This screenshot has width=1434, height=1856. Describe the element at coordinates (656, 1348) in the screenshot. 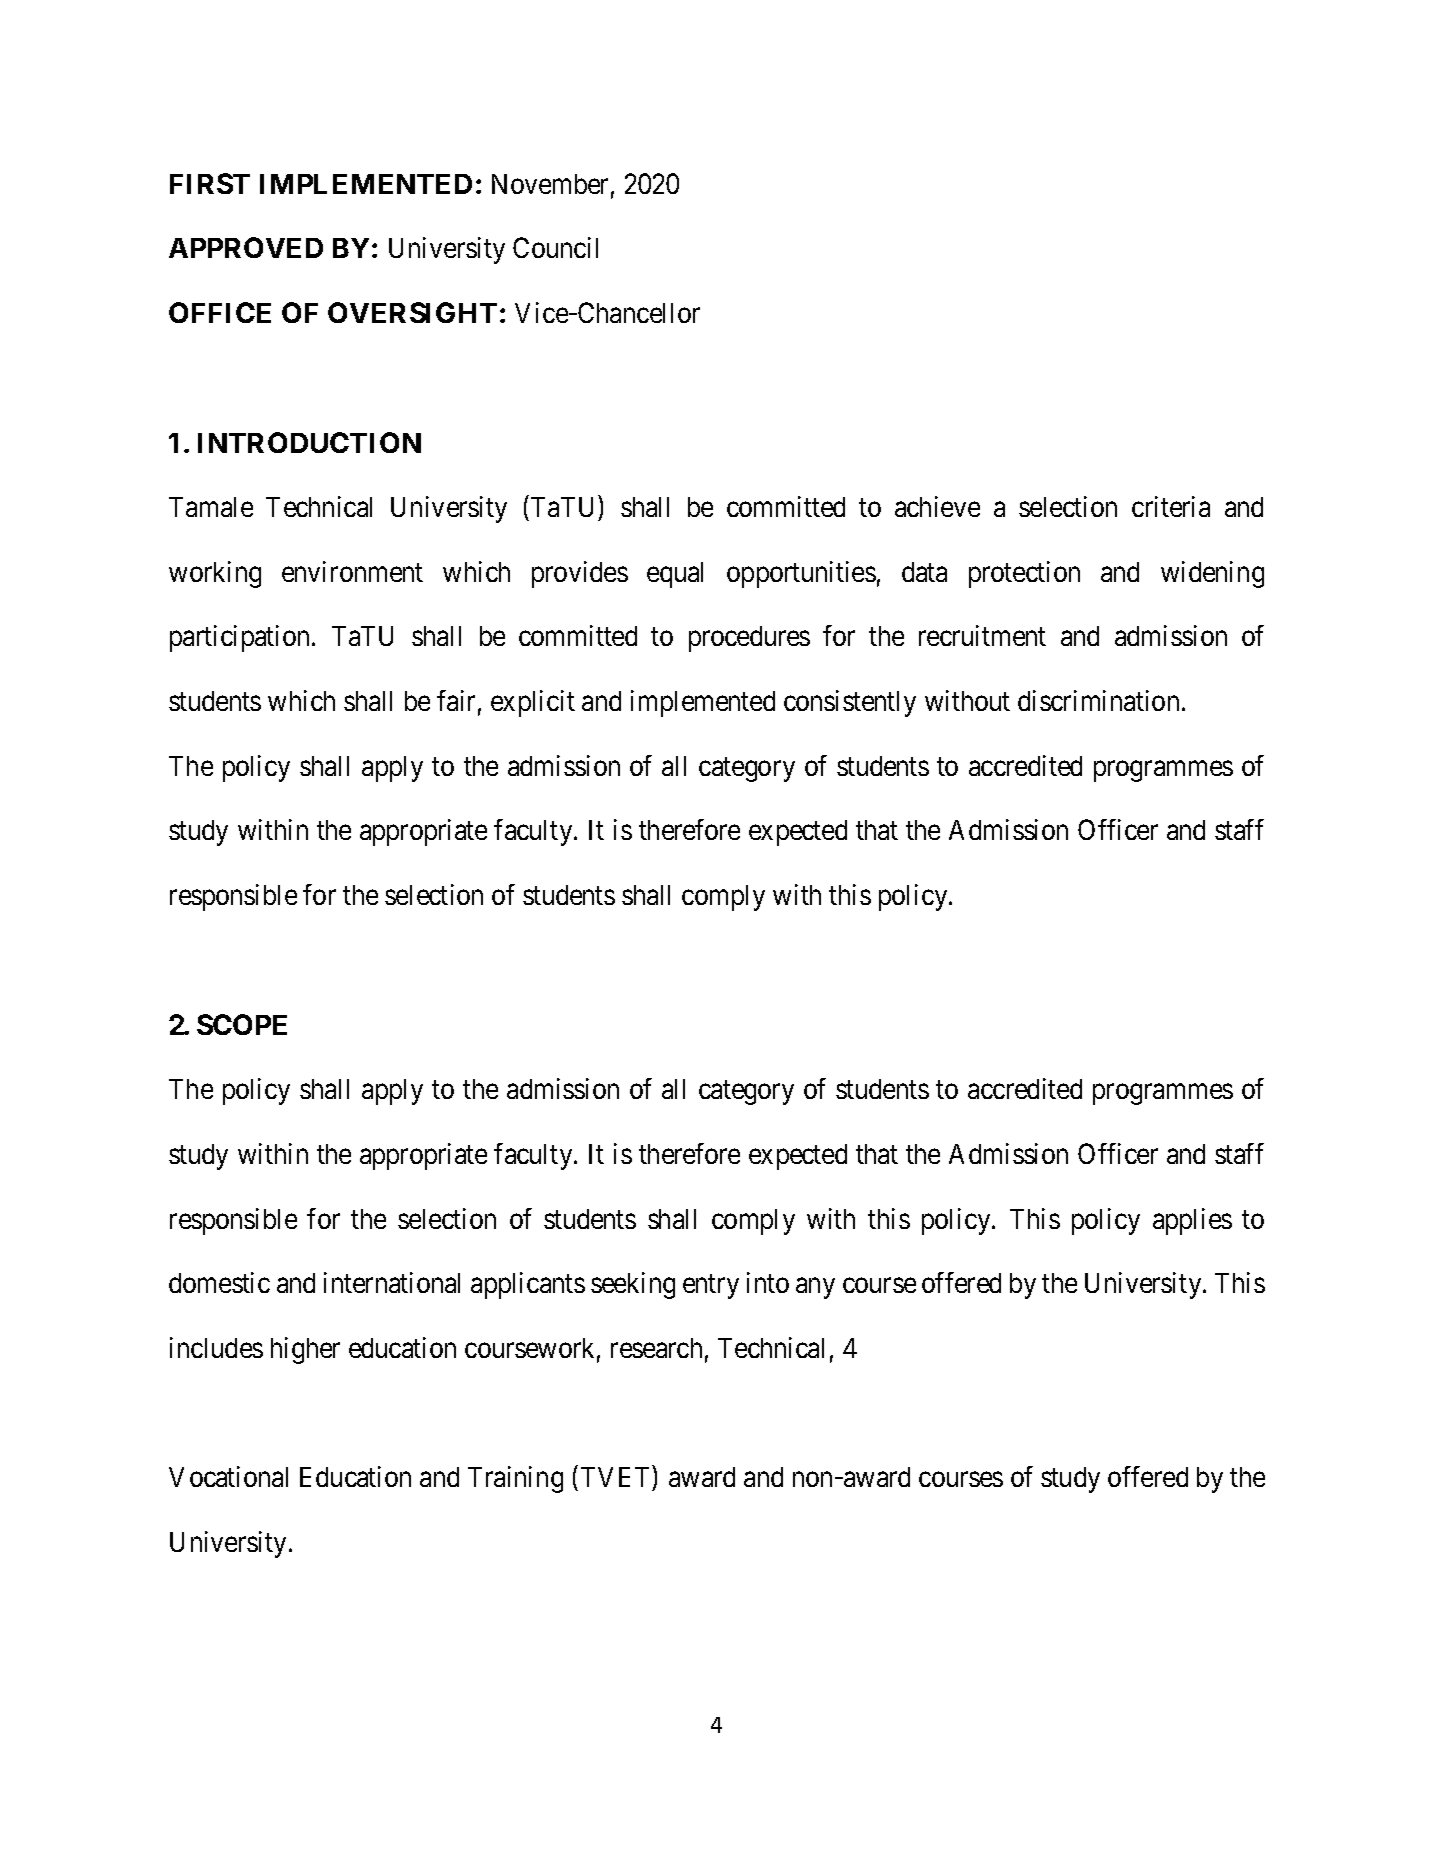

I see `research` at that location.
